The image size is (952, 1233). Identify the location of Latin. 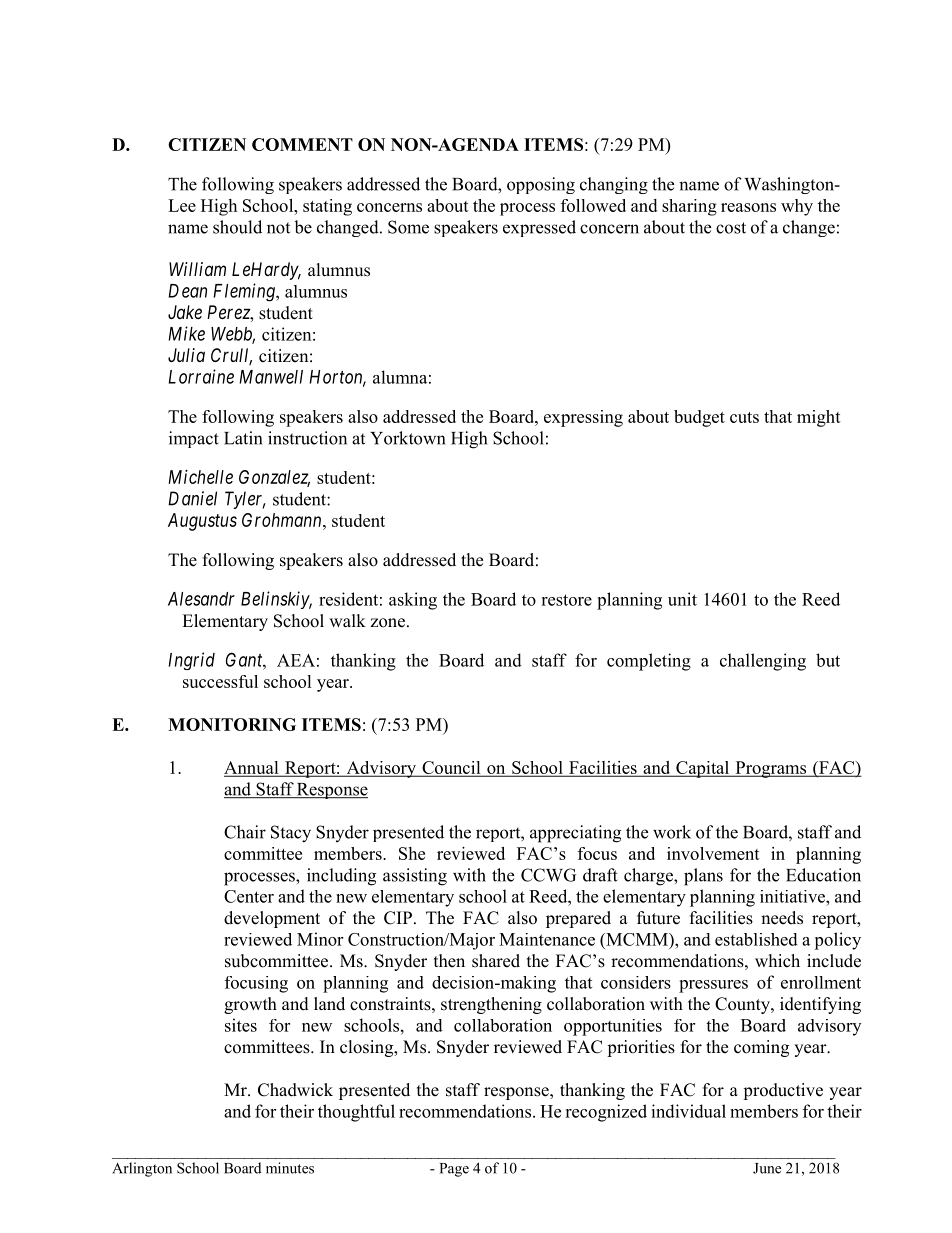
(243, 438).
